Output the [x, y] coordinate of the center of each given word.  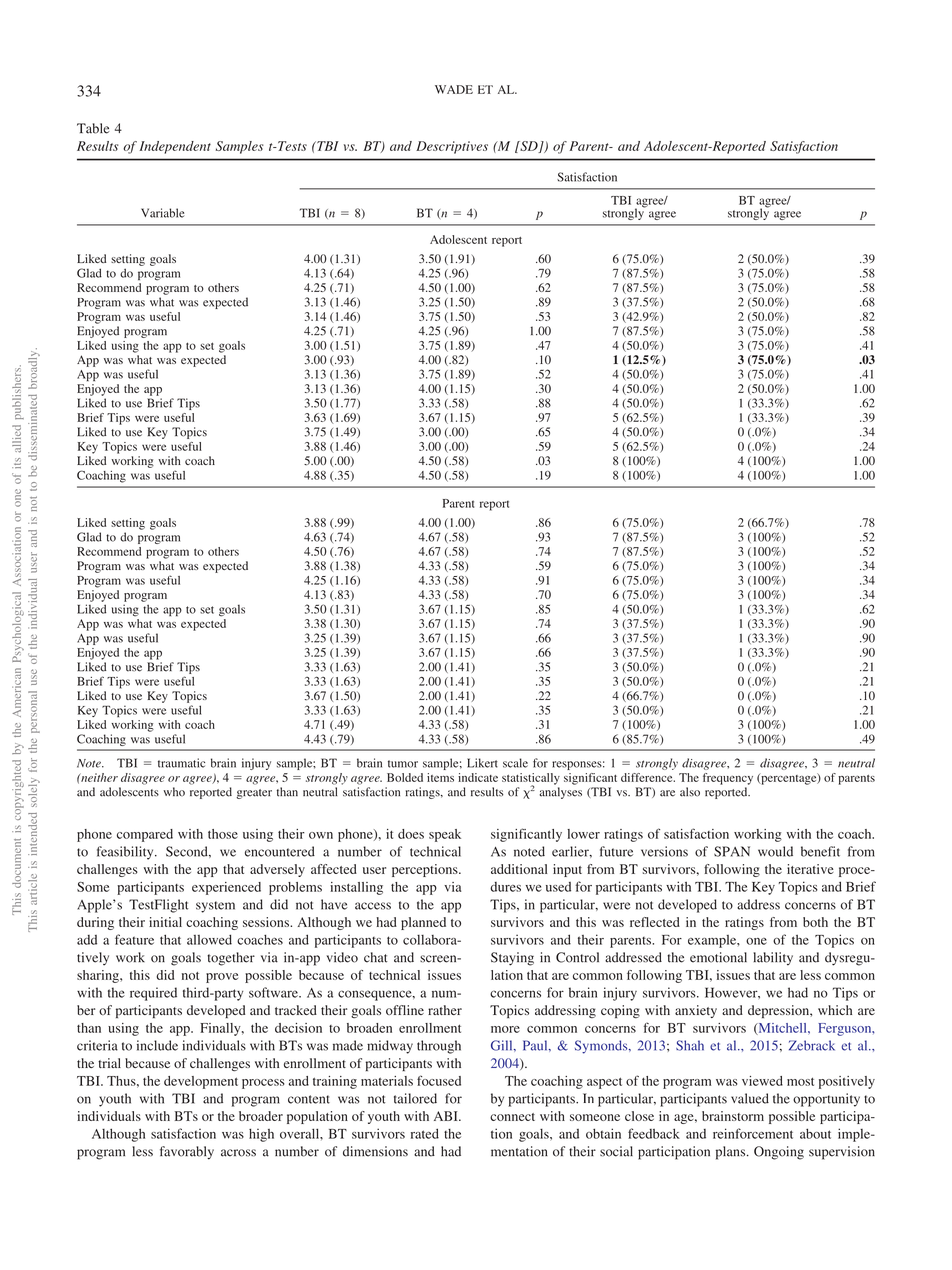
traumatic [181, 763]
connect [512, 1117]
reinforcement [753, 1133]
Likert [482, 763]
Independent [175, 147]
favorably [187, 1153]
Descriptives [452, 147]
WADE [454, 89]
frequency [728, 779]
